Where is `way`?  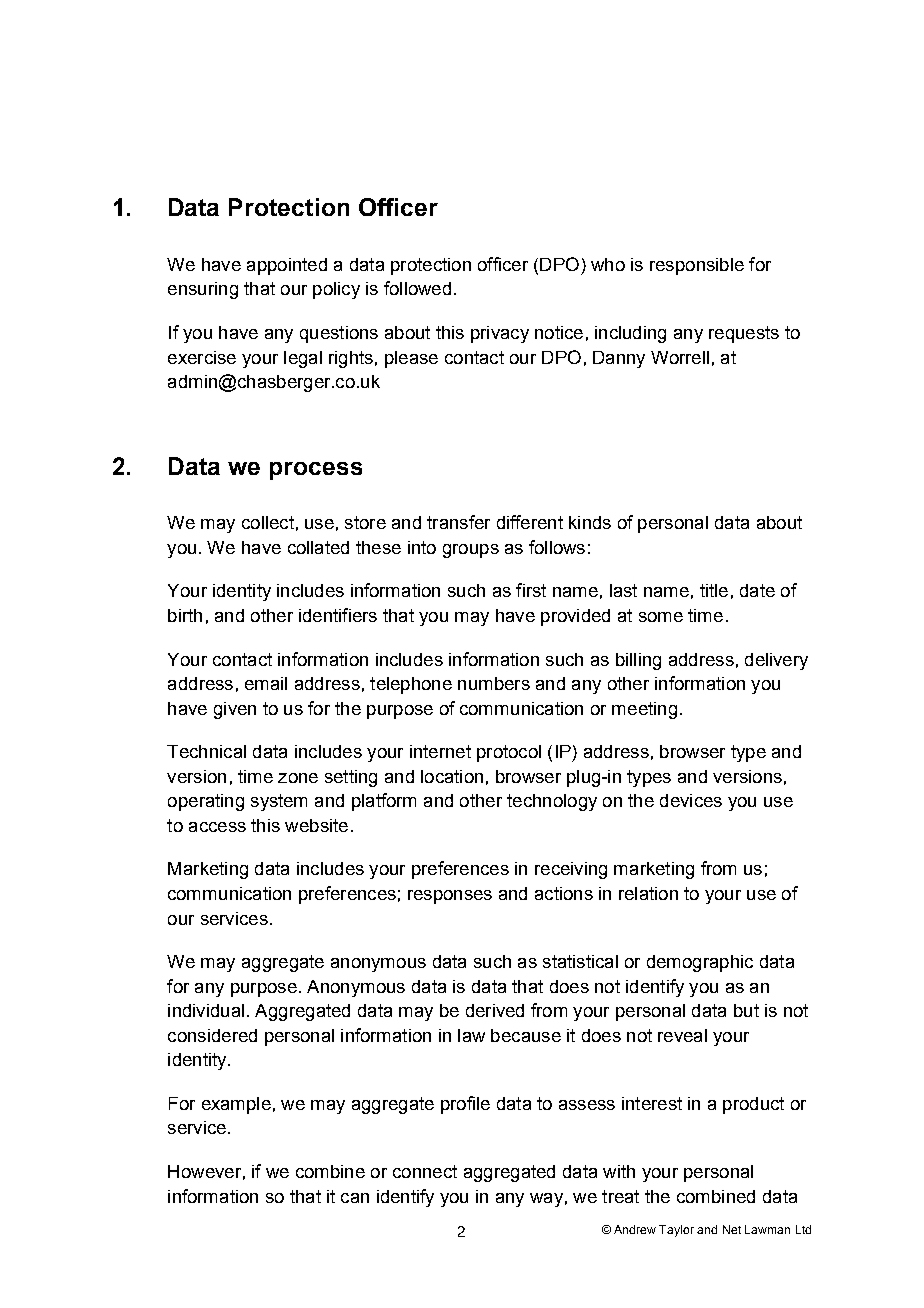 way is located at coordinates (546, 1200).
